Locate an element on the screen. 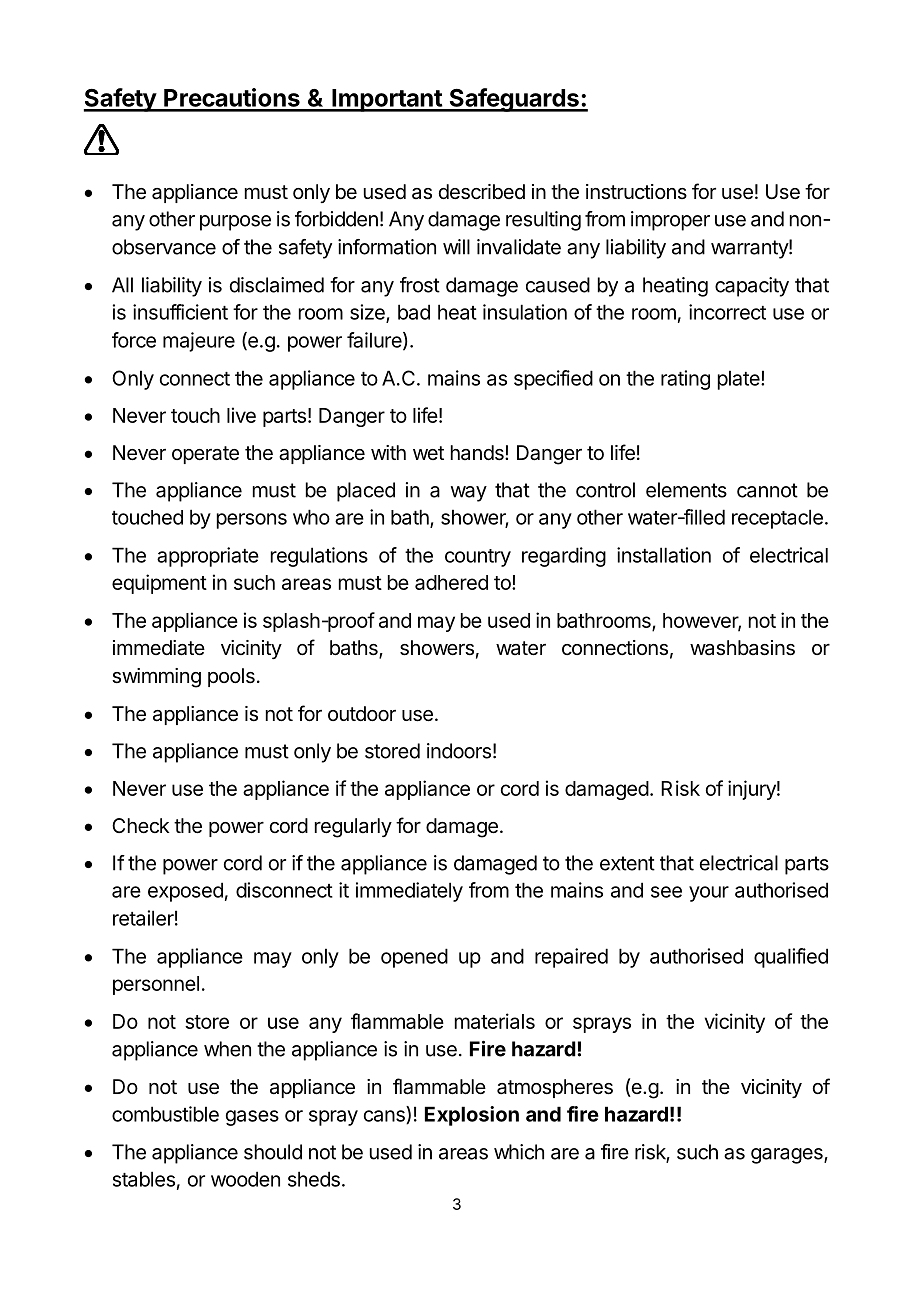  Safeguards is located at coordinates (514, 100).
